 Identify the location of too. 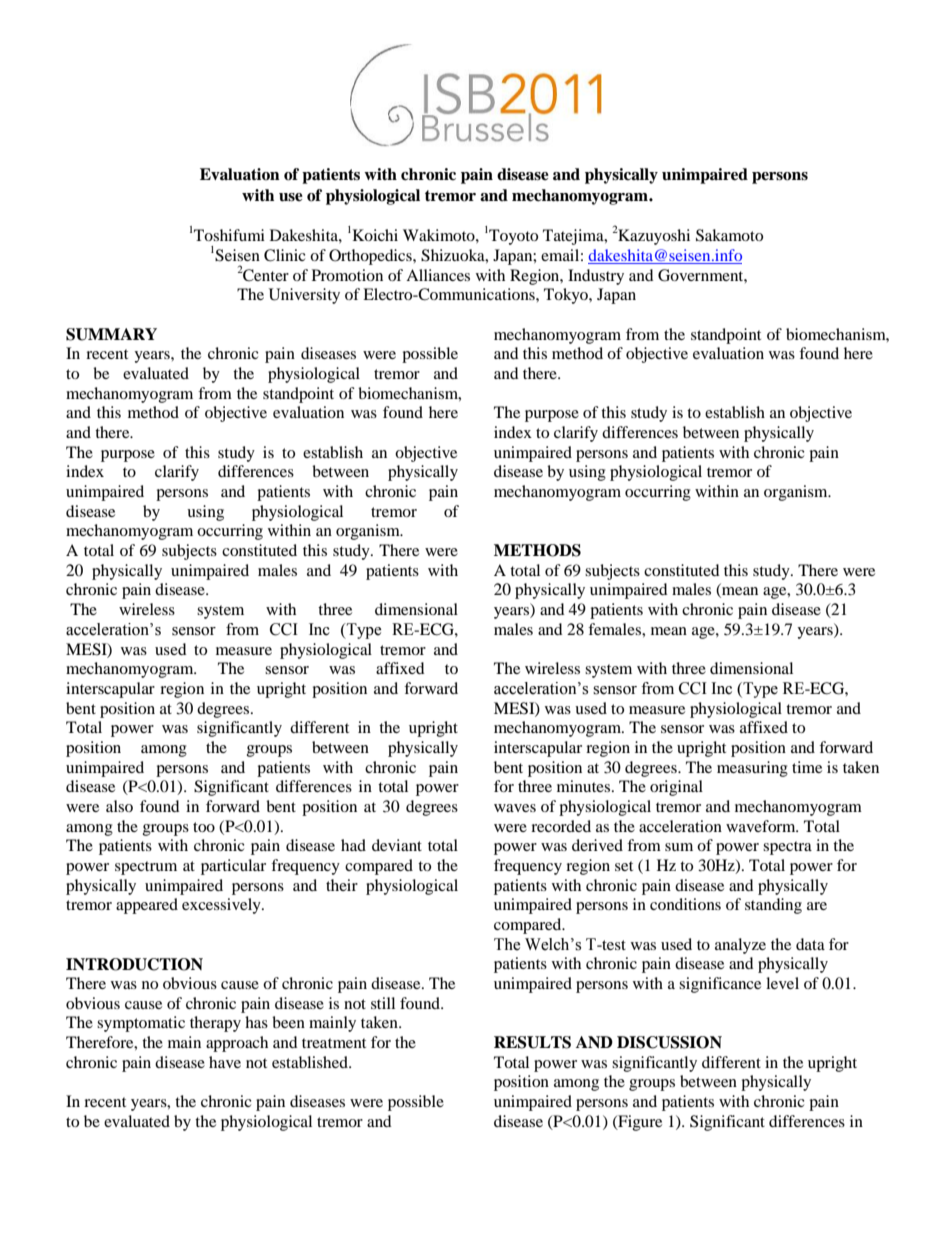
(204, 827).
